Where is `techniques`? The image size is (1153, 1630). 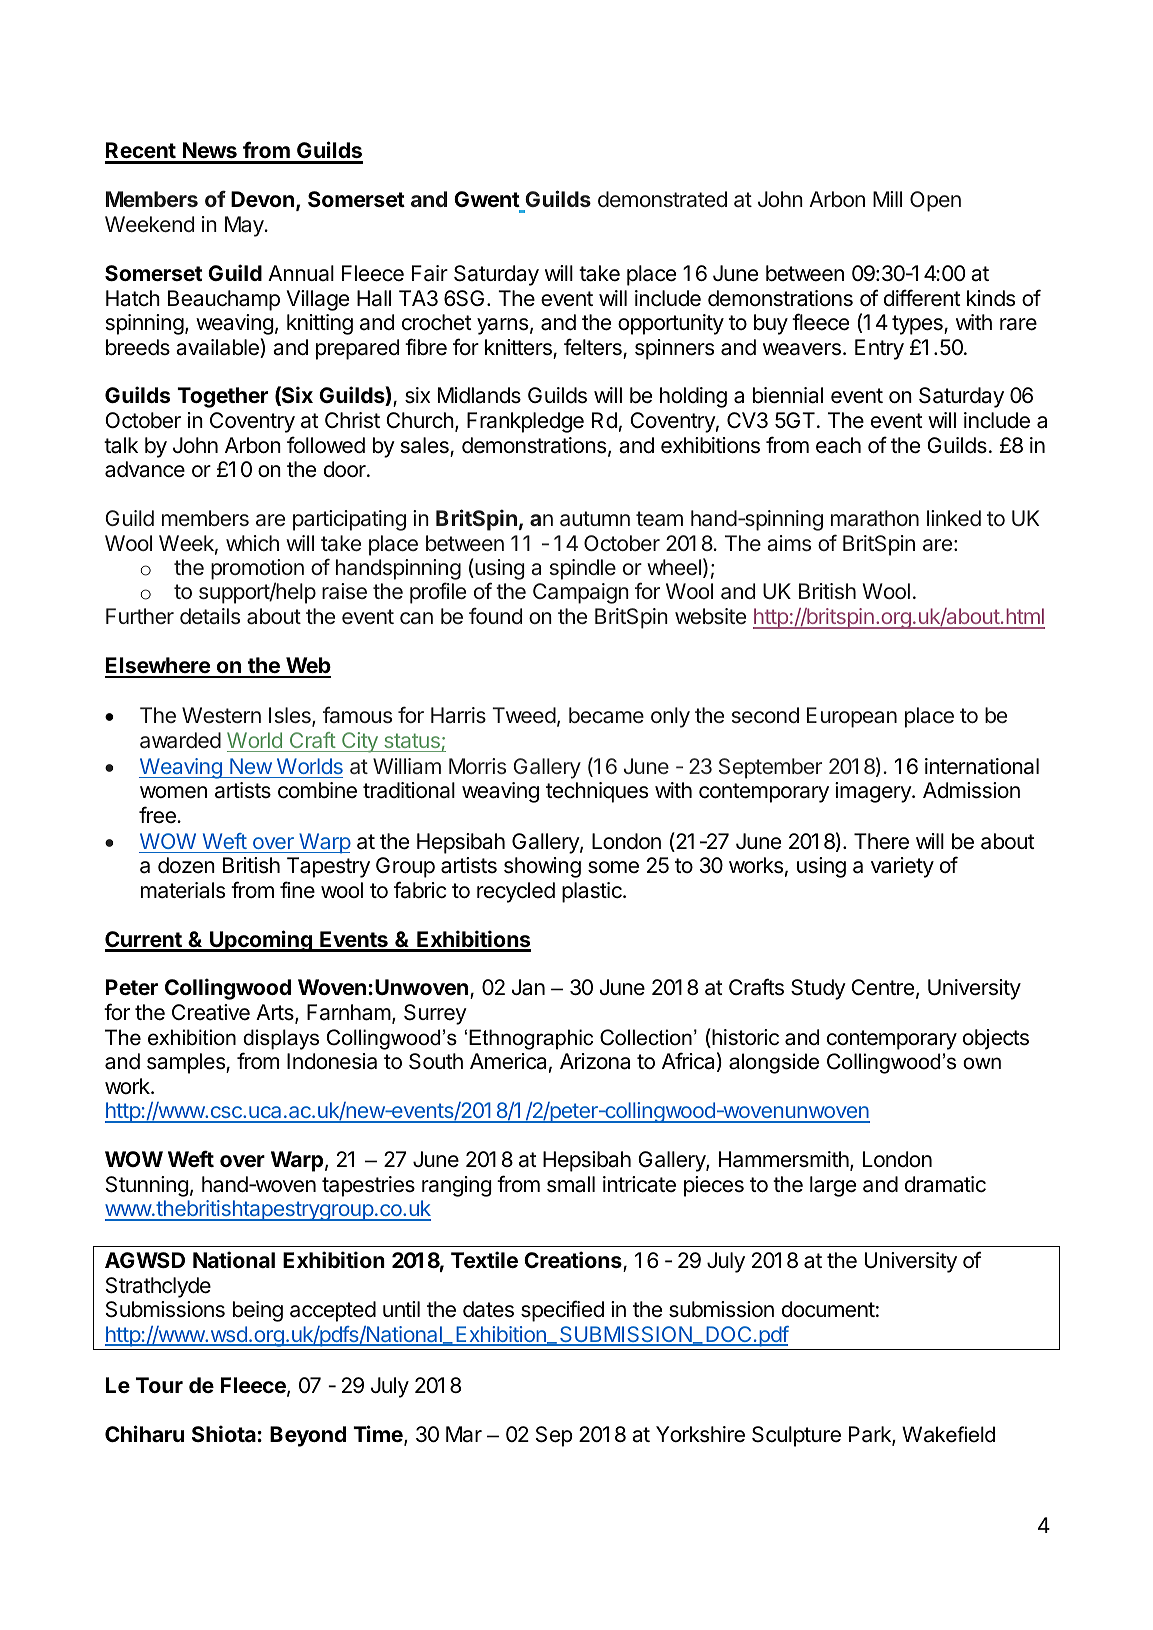 techniques is located at coordinates (597, 792).
